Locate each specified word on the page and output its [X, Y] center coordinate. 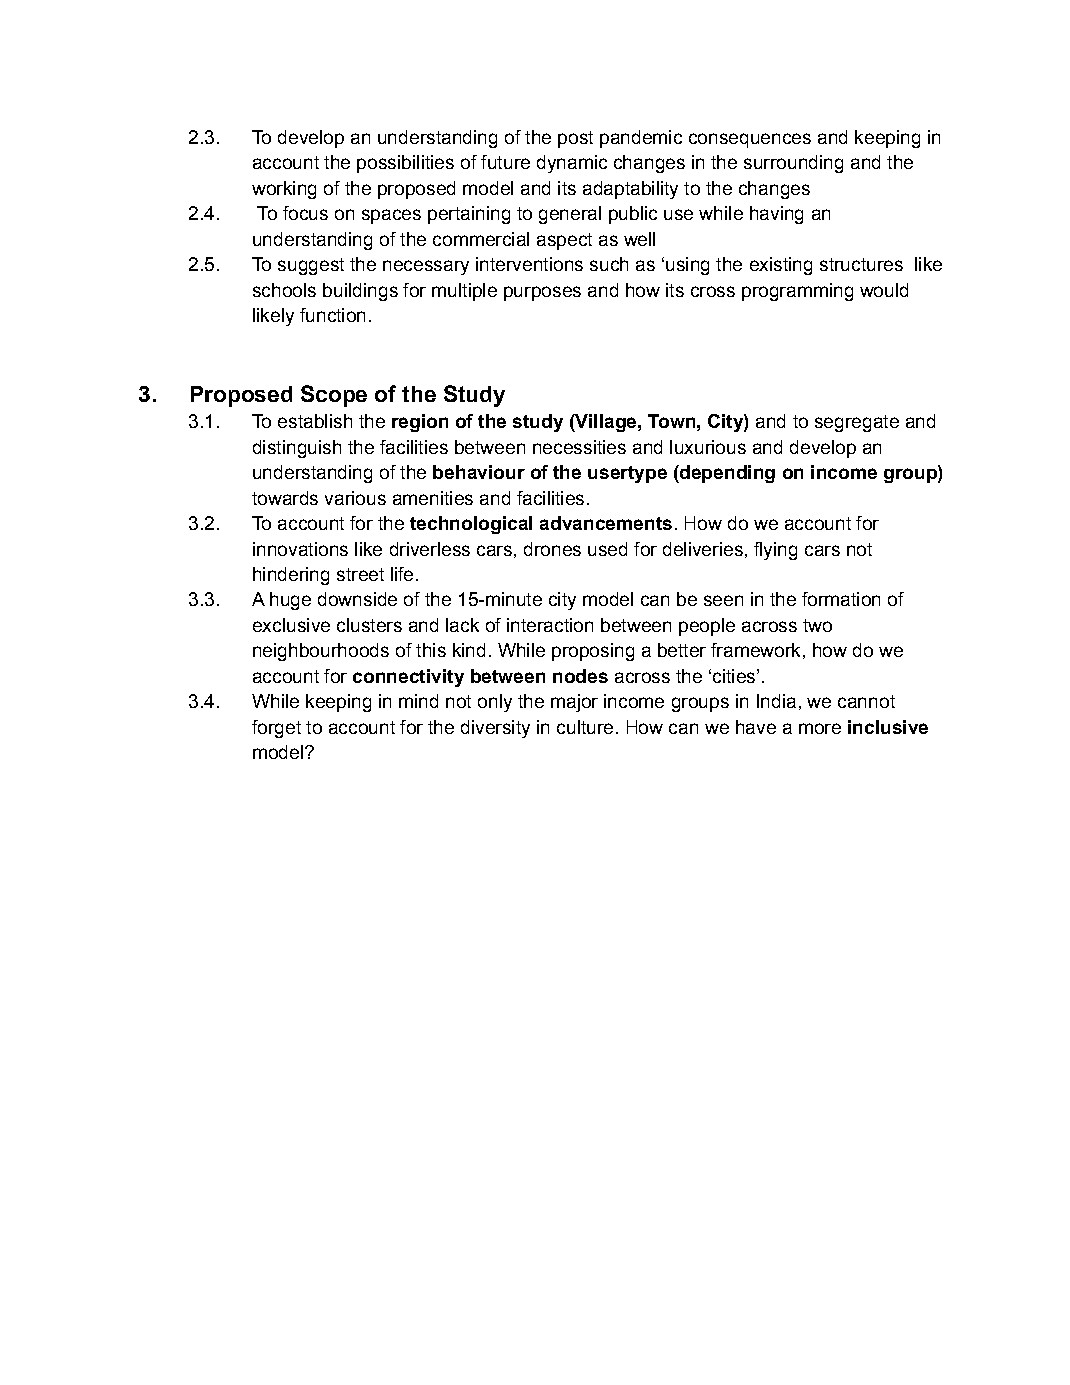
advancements [606, 523]
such [609, 264]
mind [418, 701]
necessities [579, 447]
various [355, 498]
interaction [550, 625]
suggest [311, 266]
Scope [334, 396]
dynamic [572, 164]
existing [781, 266]
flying [775, 551]
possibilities [405, 164]
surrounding [793, 164]
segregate [857, 423]
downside [357, 599]
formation [841, 599]
